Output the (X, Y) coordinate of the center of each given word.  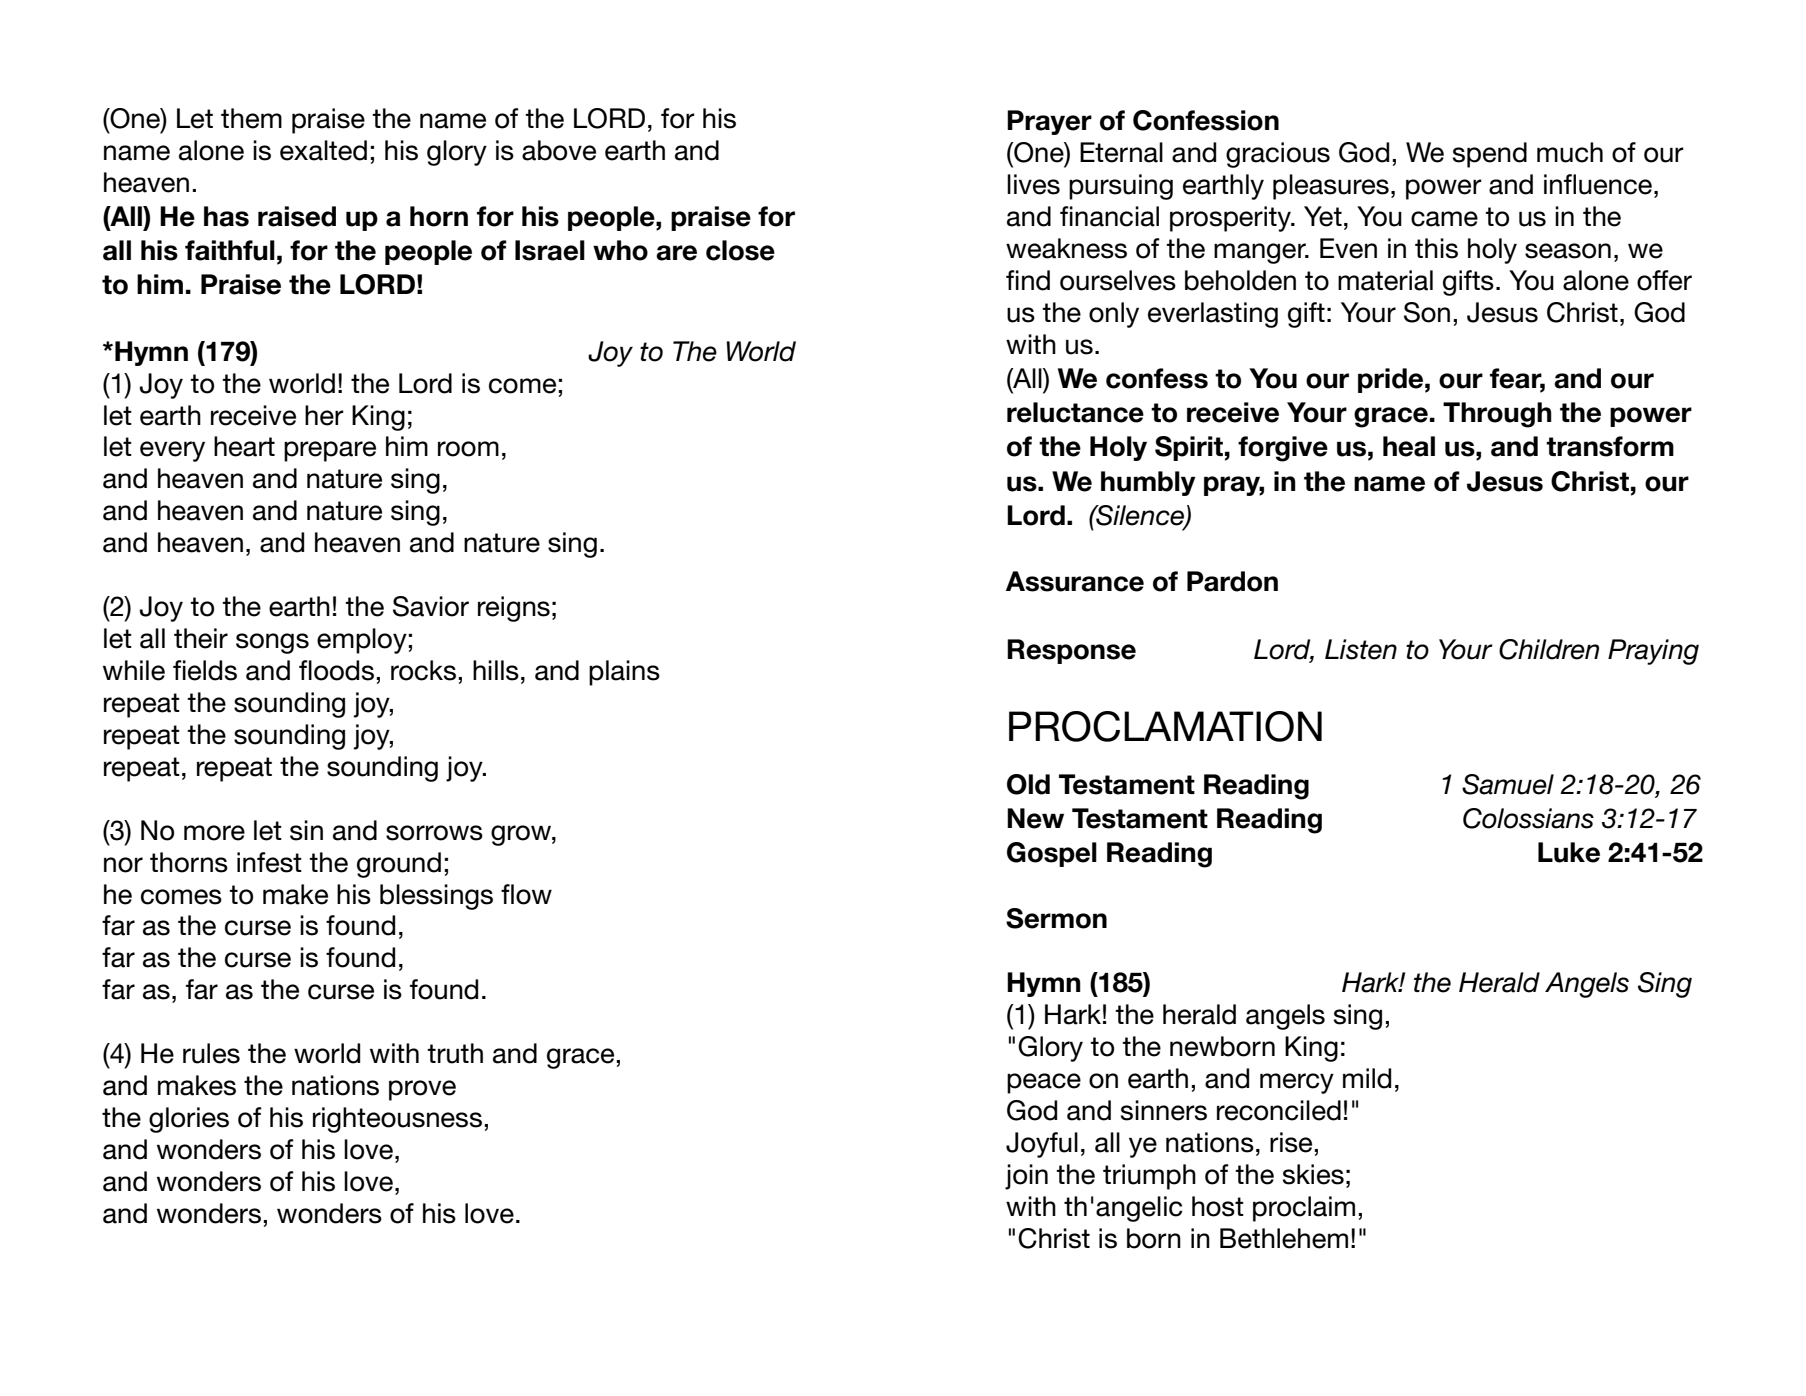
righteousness (397, 1120)
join (1026, 1177)
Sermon (1056, 918)
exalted (323, 150)
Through (1497, 415)
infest (269, 862)
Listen (1361, 649)
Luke (1569, 852)
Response (1071, 651)
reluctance (1075, 412)
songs (272, 643)
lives (1033, 184)
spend (1490, 155)
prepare (330, 451)
